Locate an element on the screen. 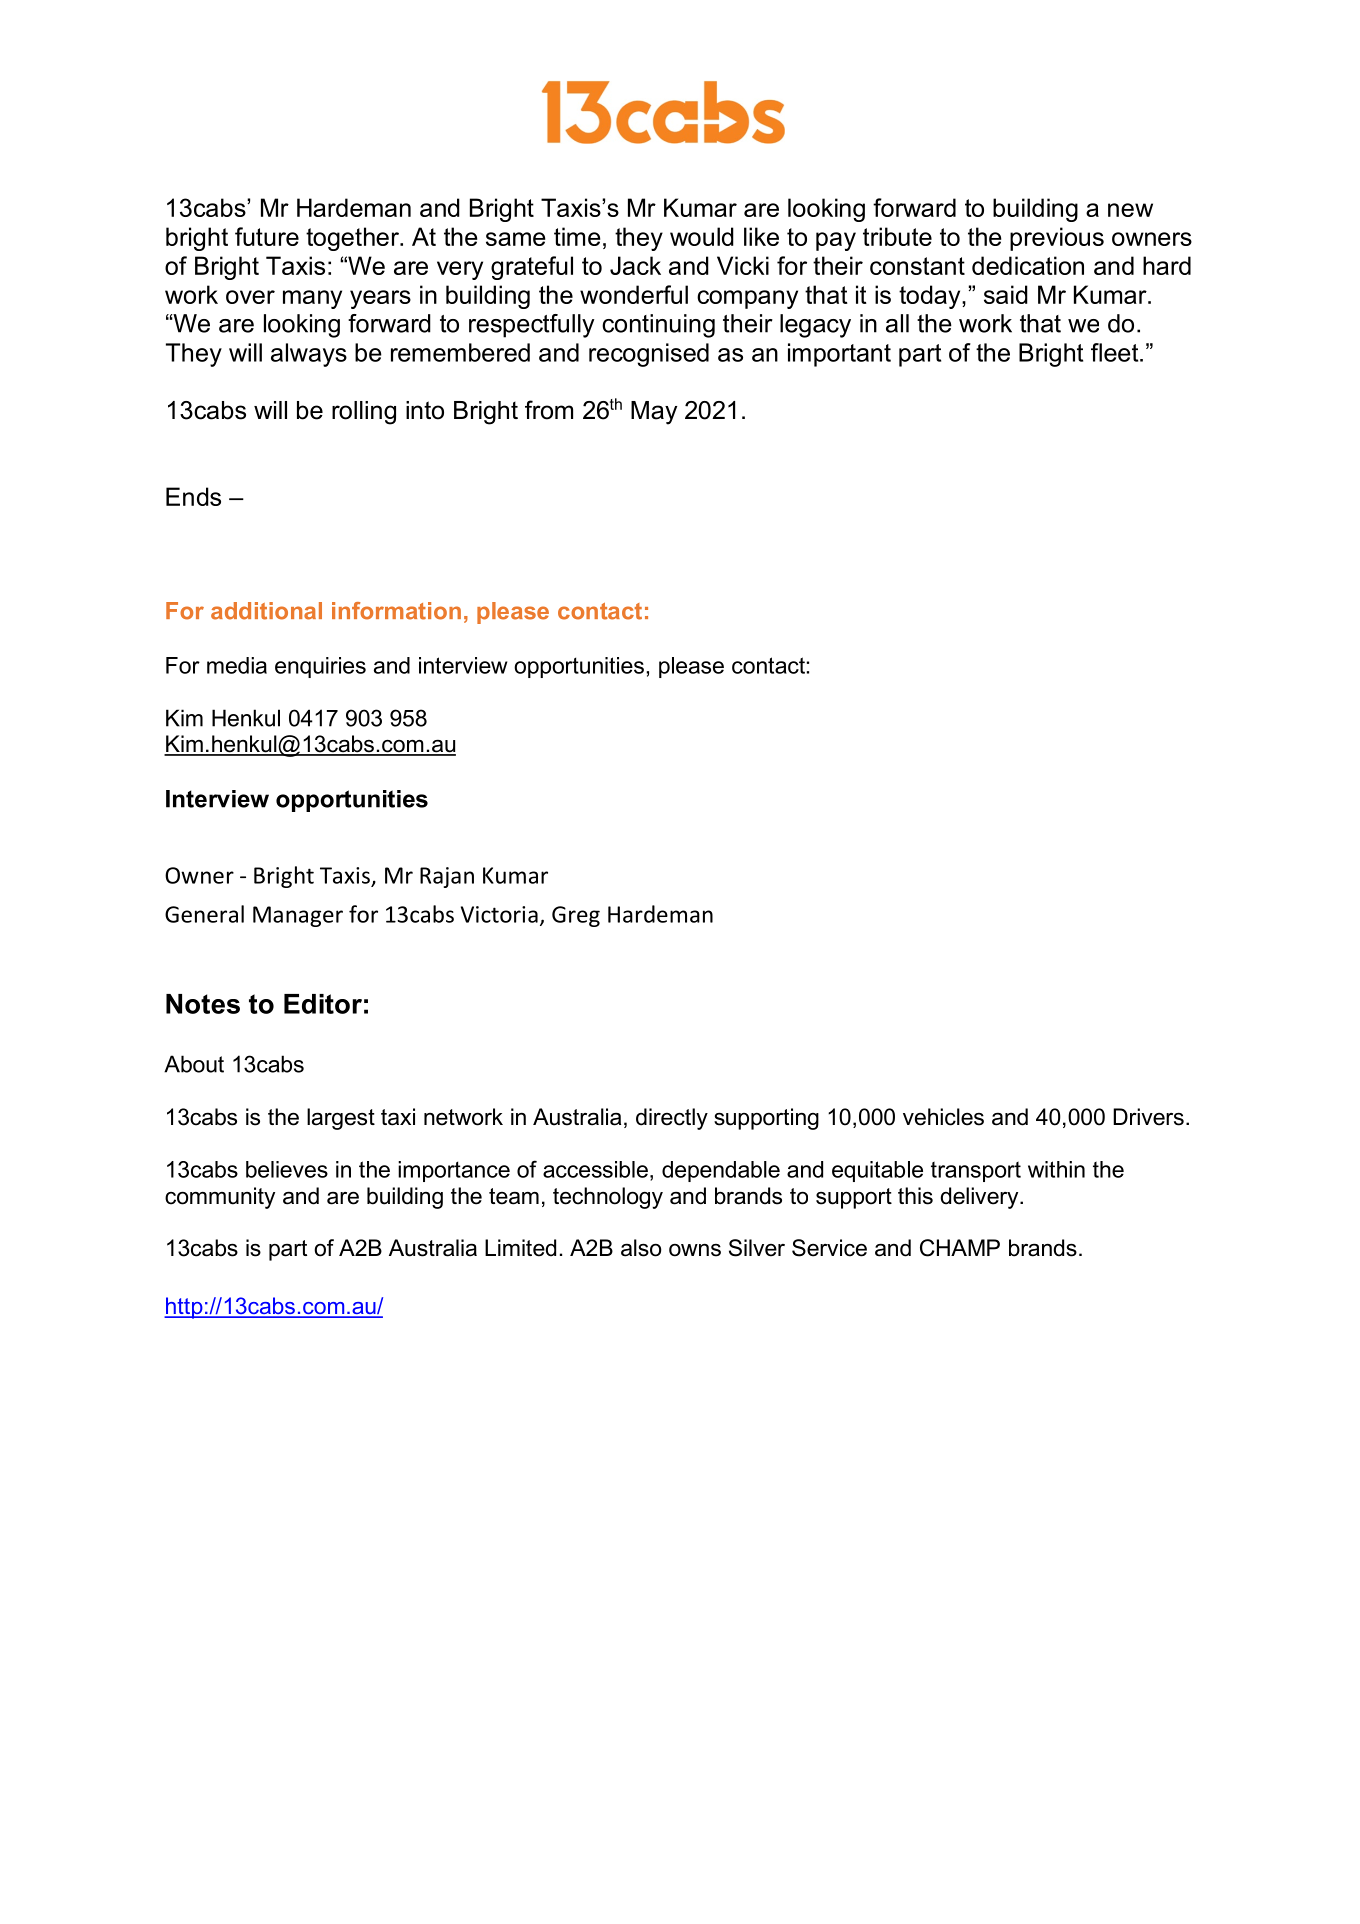 Image resolution: width=1360 pixels, height=1924 pixels. believes is located at coordinates (287, 1169).
